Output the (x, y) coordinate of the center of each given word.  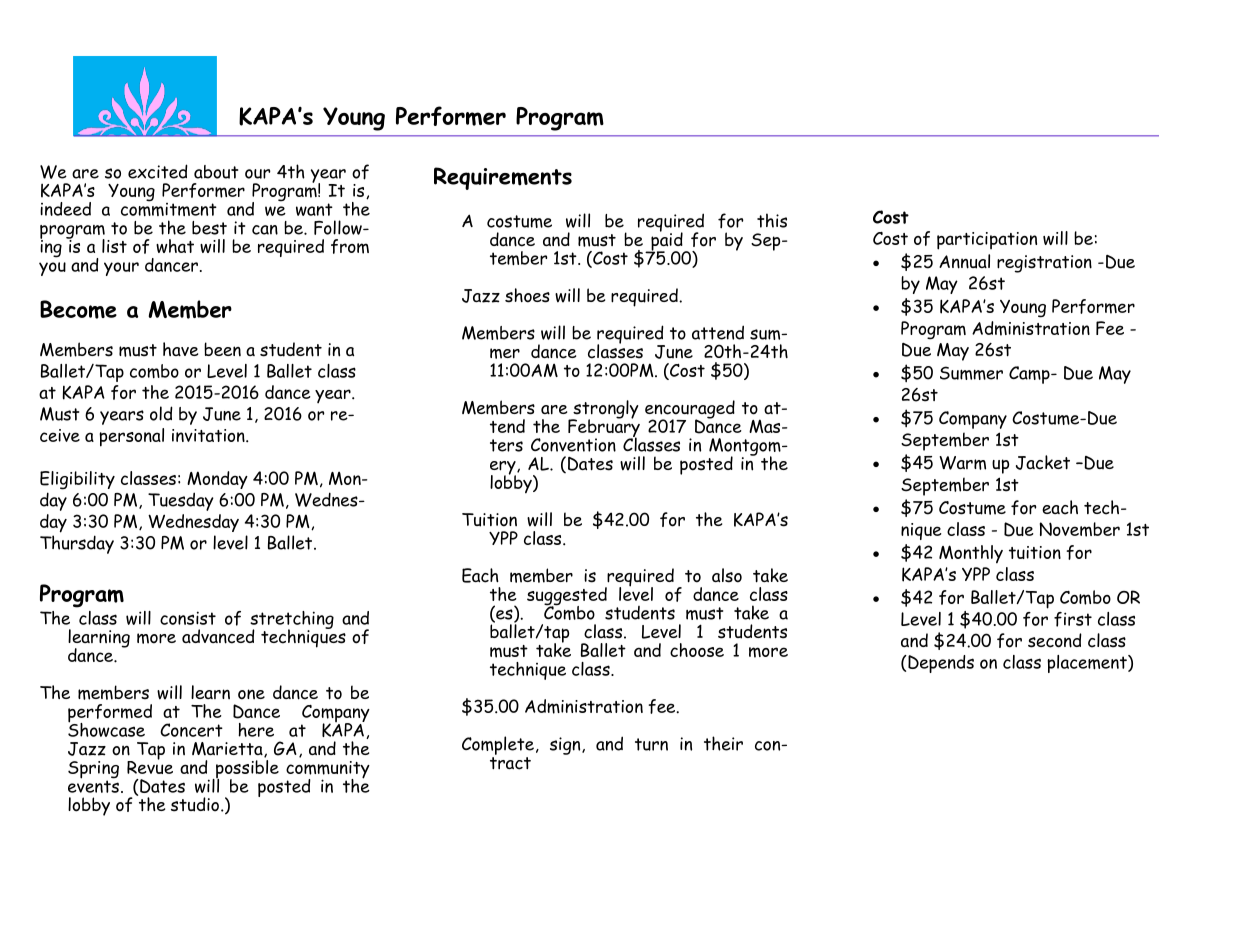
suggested (567, 597)
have (180, 349)
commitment (169, 208)
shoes (527, 295)
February (604, 428)
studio (195, 804)
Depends (940, 664)
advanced (218, 636)
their (723, 743)
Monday (217, 480)
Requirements (503, 178)
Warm (962, 463)
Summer (971, 373)
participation (987, 241)
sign (566, 746)
